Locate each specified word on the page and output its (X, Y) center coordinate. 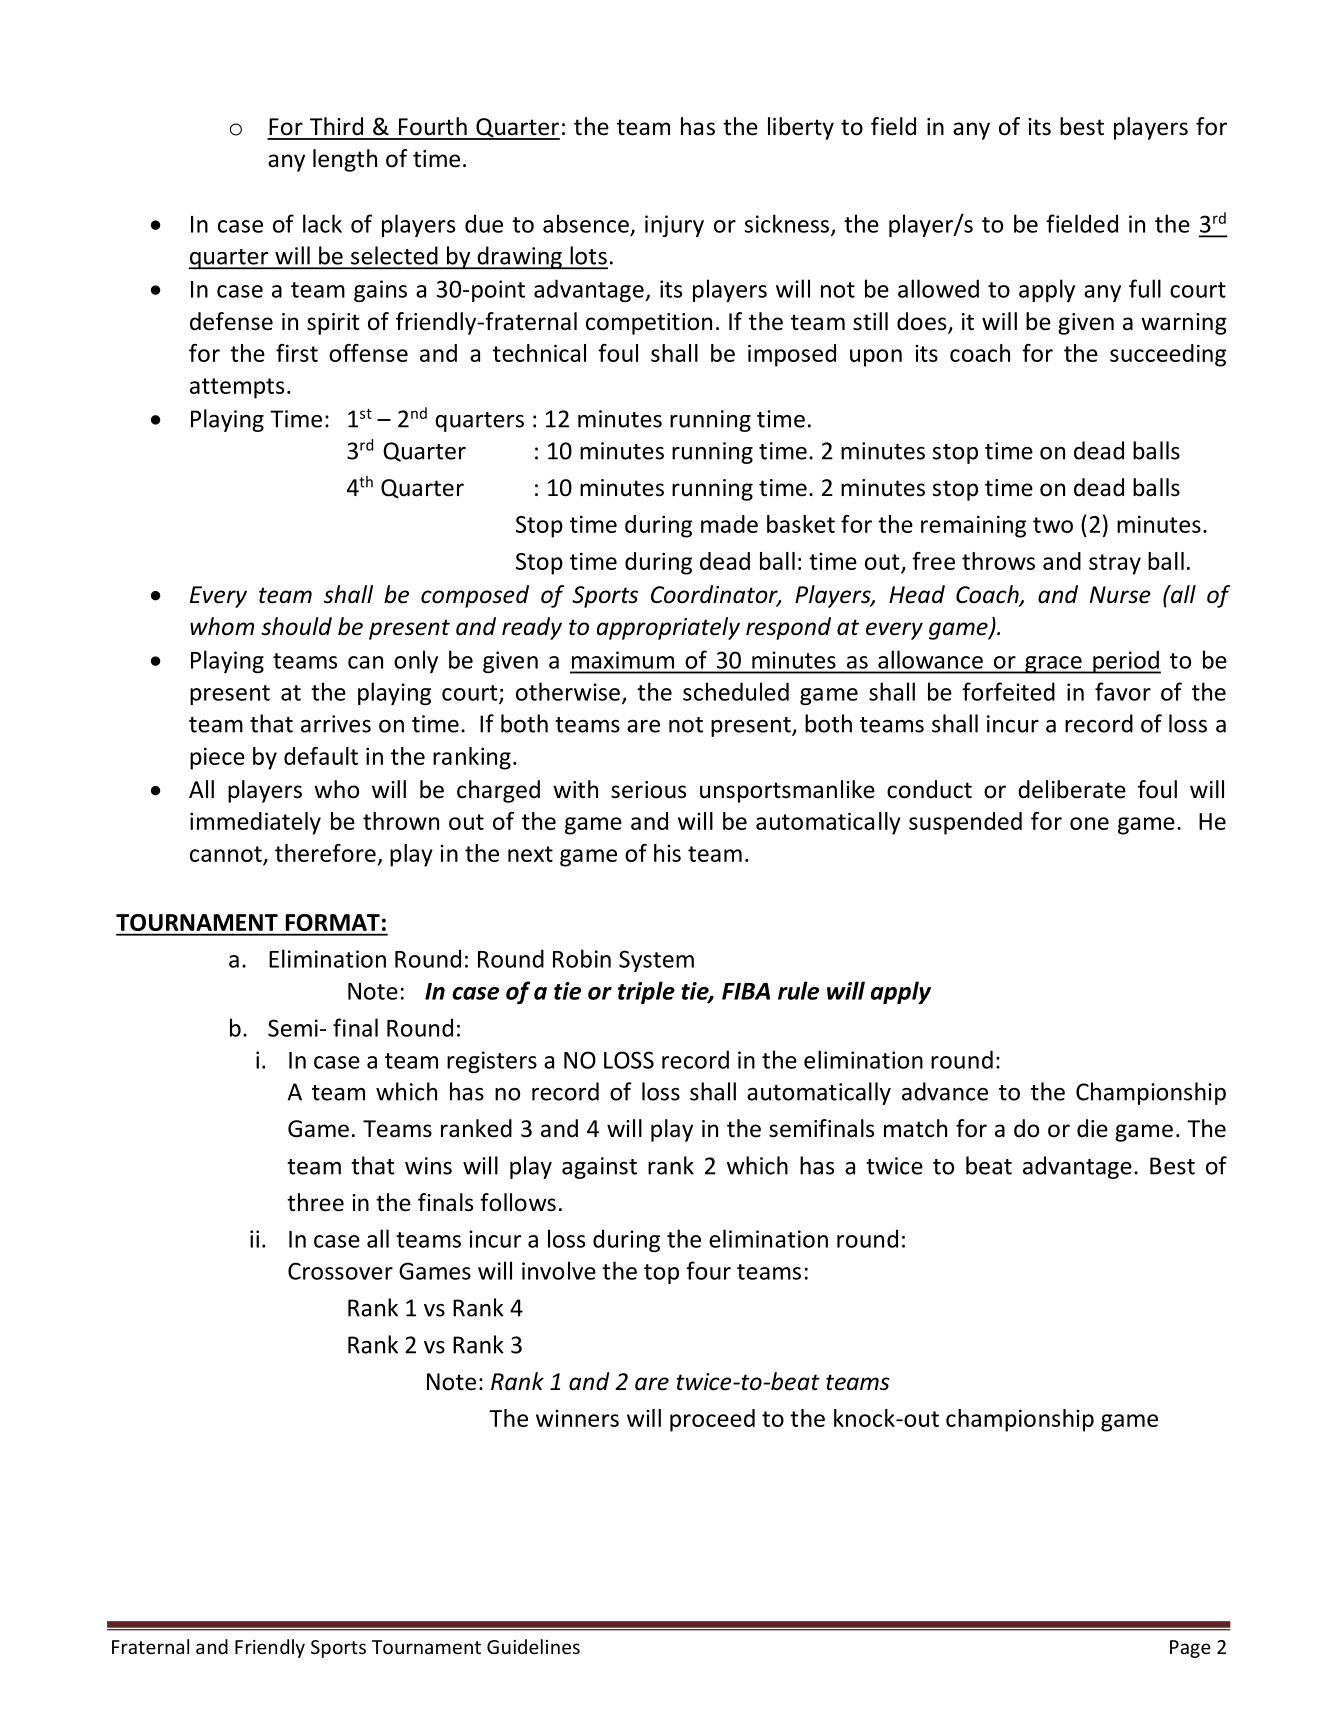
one (1089, 823)
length (345, 160)
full (1145, 288)
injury (674, 226)
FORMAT (333, 922)
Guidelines (533, 1646)
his (667, 853)
